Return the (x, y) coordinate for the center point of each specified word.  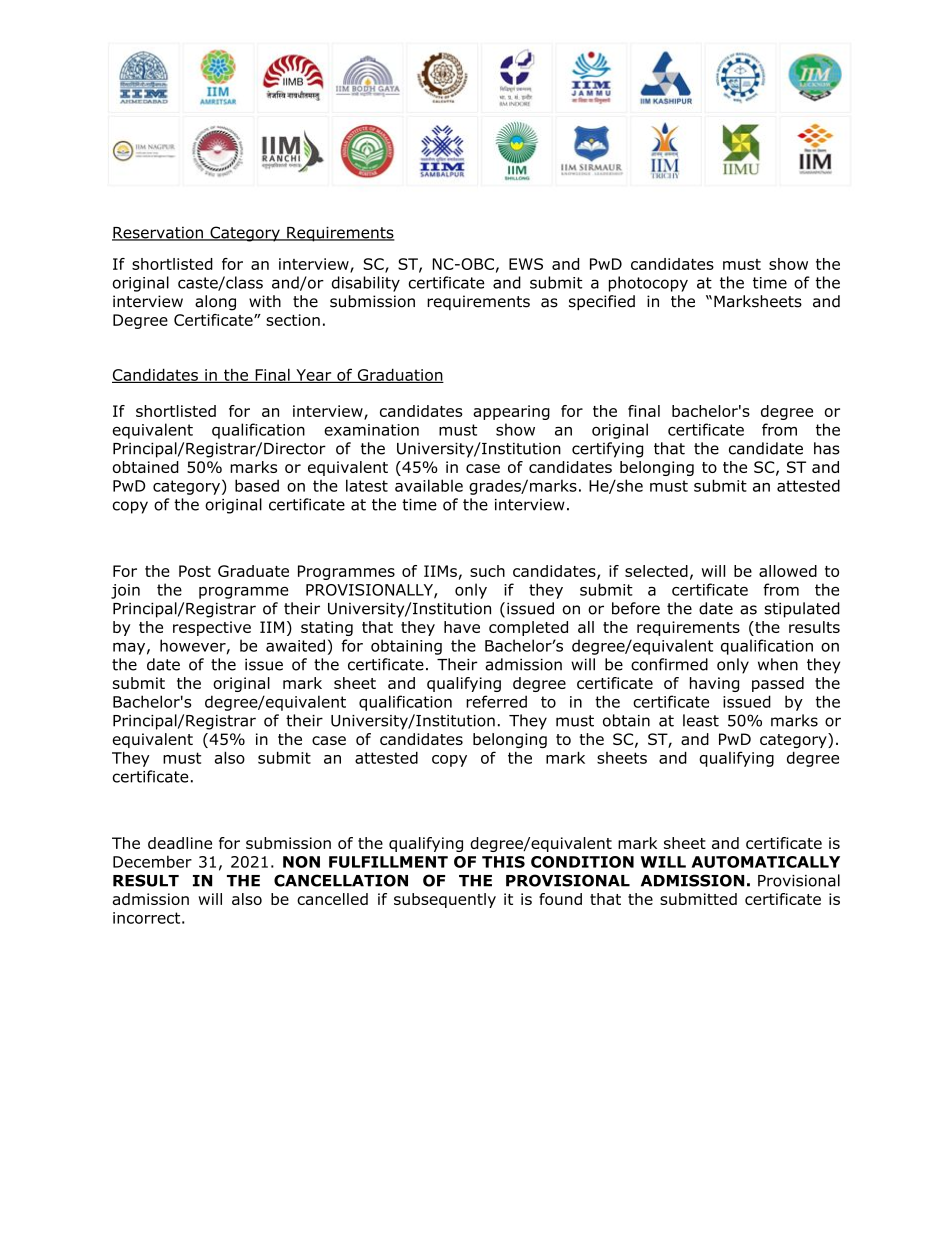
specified (602, 303)
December (152, 861)
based (257, 485)
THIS (503, 862)
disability (366, 284)
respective (212, 628)
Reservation (158, 234)
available (429, 485)
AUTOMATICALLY (766, 862)
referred (496, 701)
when (778, 664)
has (827, 448)
